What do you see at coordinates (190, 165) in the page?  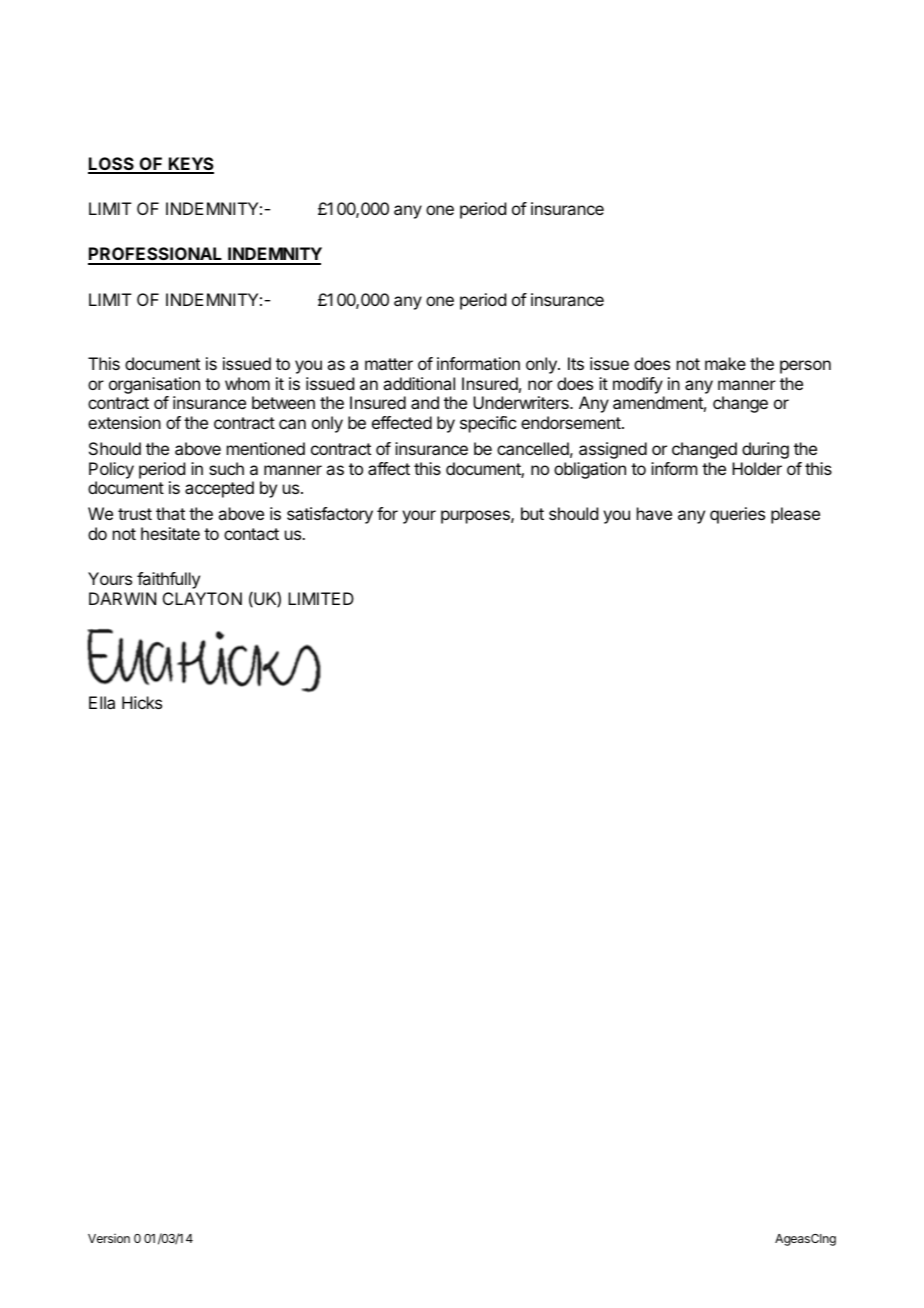 I see `KEYS` at bounding box center [190, 165].
